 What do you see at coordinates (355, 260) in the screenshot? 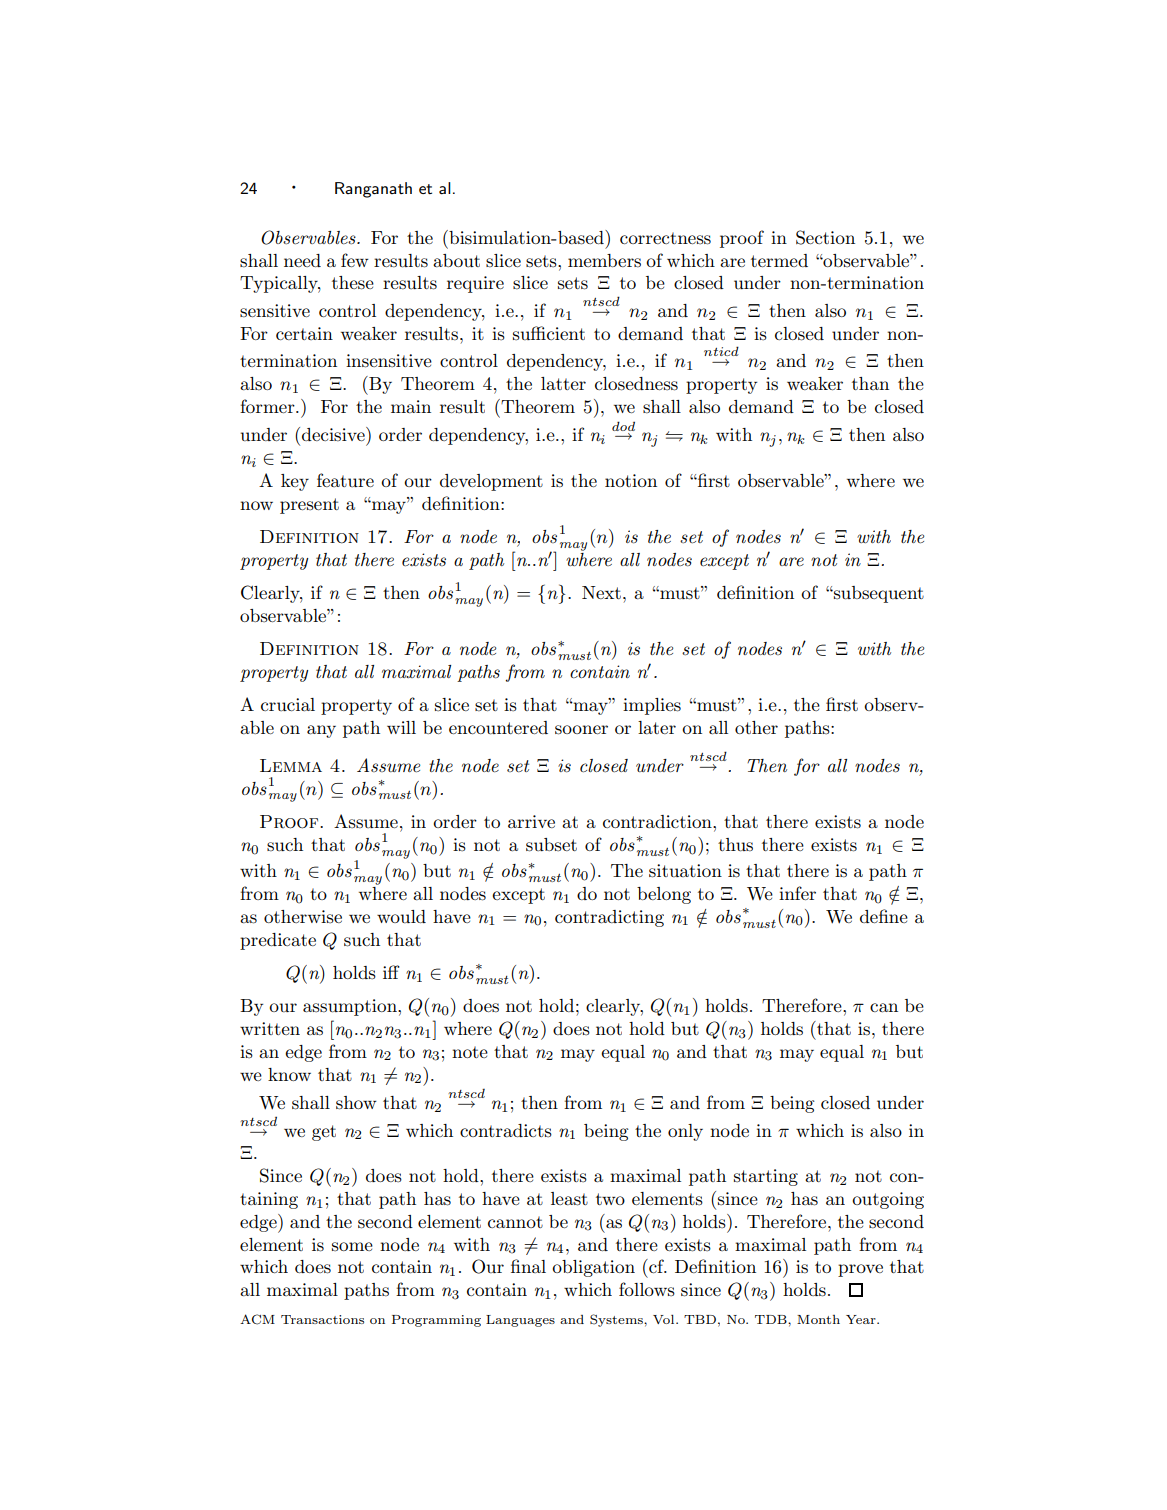
I see `few` at bounding box center [355, 260].
